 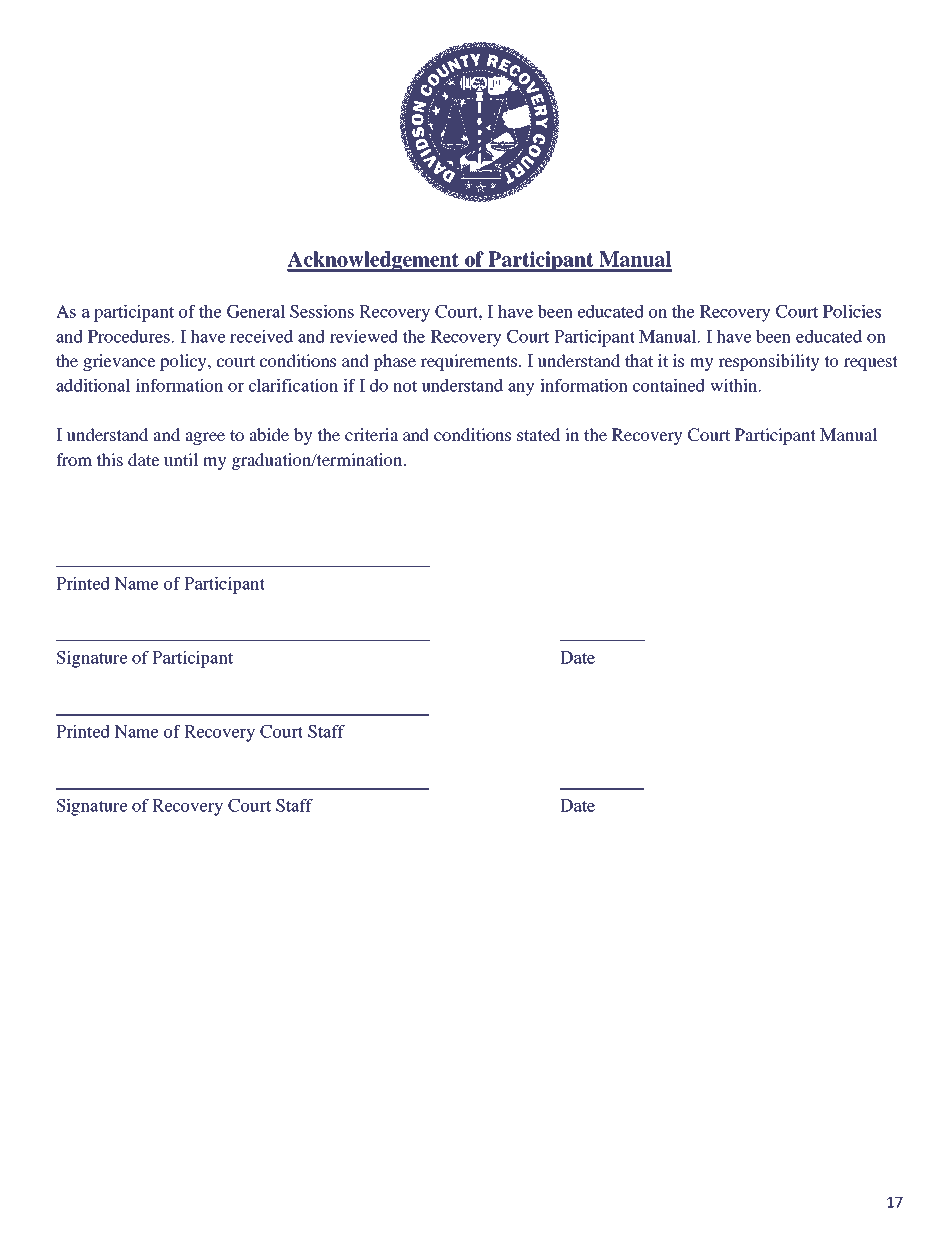 What do you see at coordinates (871, 363) in the document?
I see `request` at bounding box center [871, 363].
